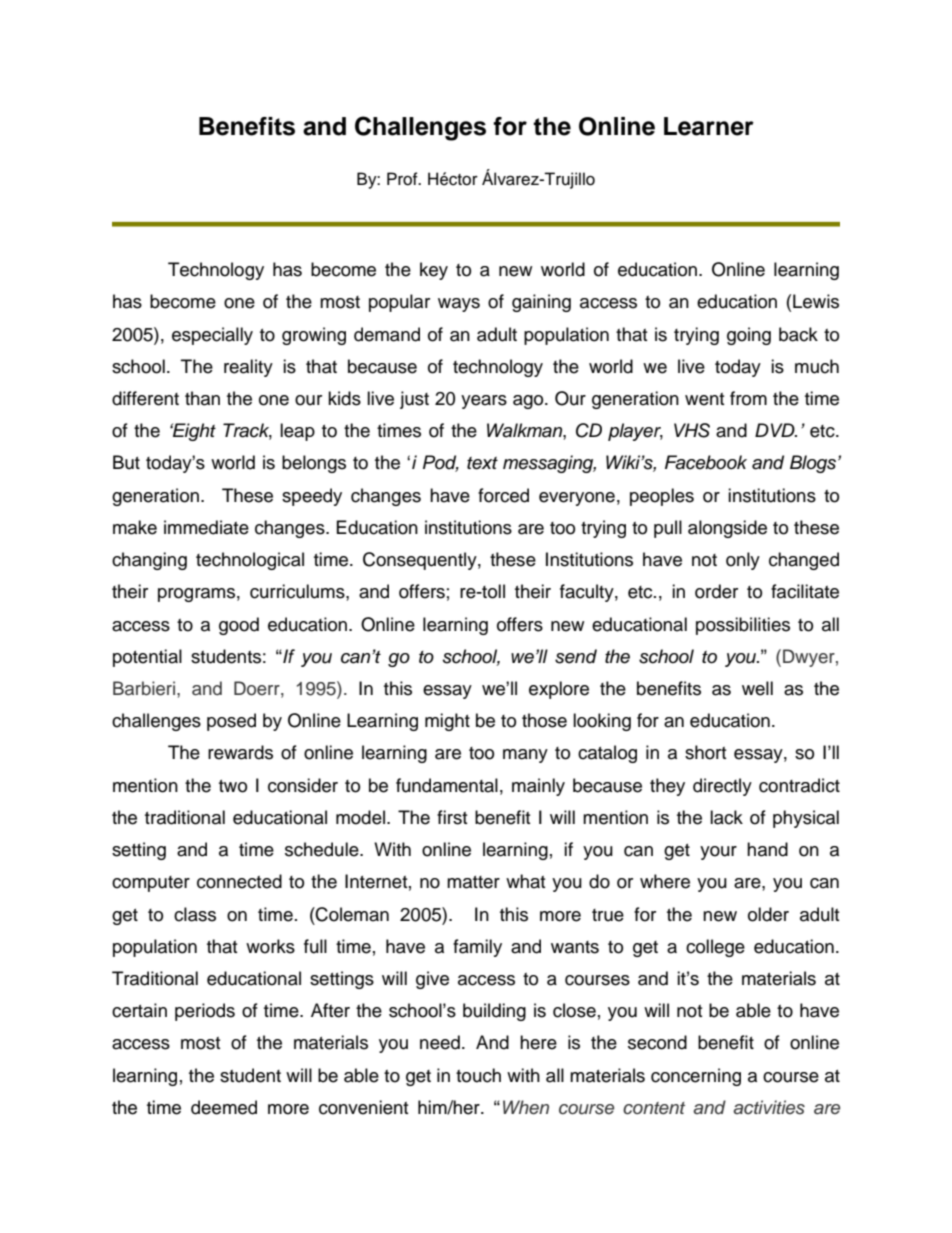  What do you see at coordinates (239, 626) in the screenshot?
I see `good` at bounding box center [239, 626].
